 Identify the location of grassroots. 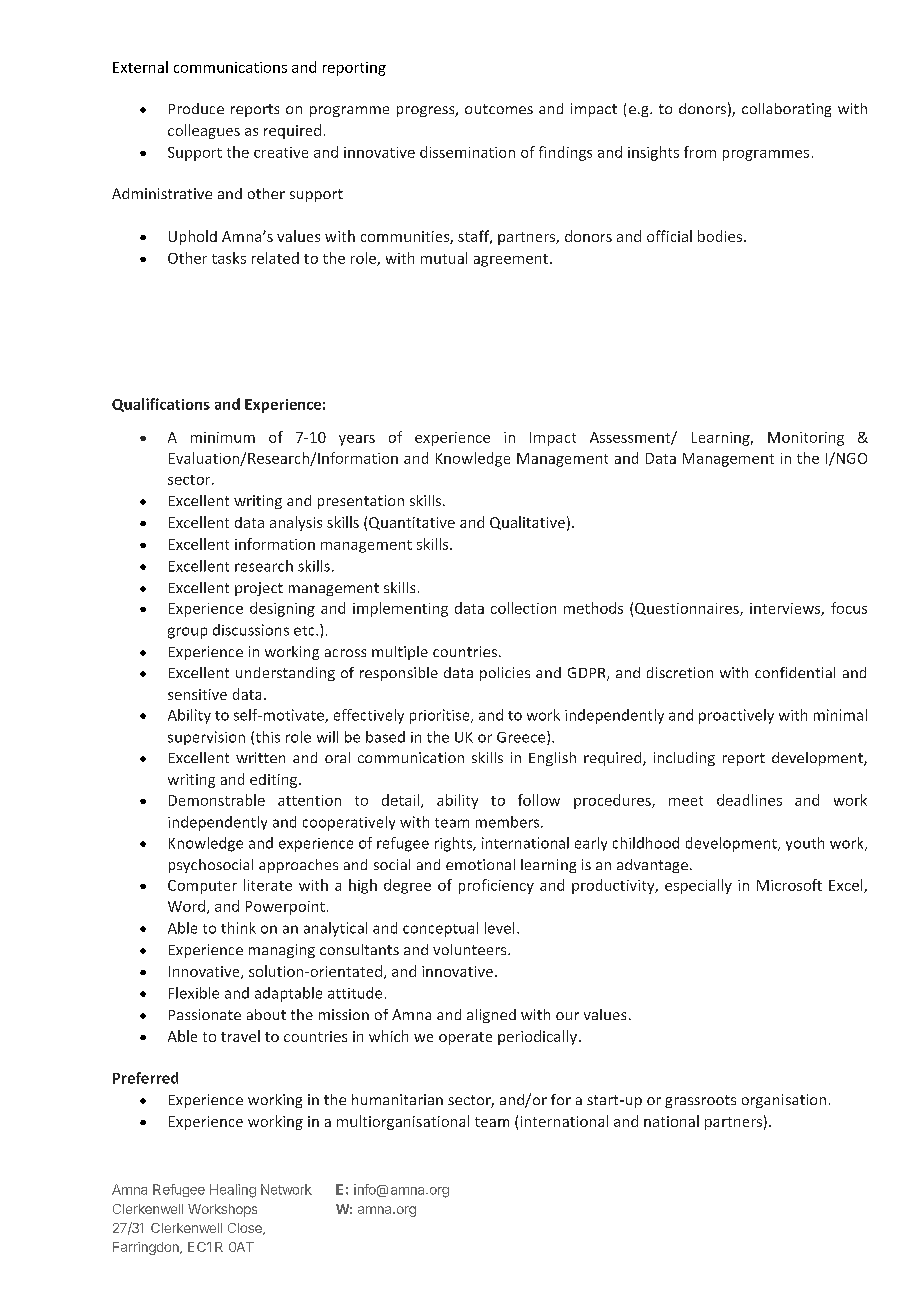
(700, 1101).
